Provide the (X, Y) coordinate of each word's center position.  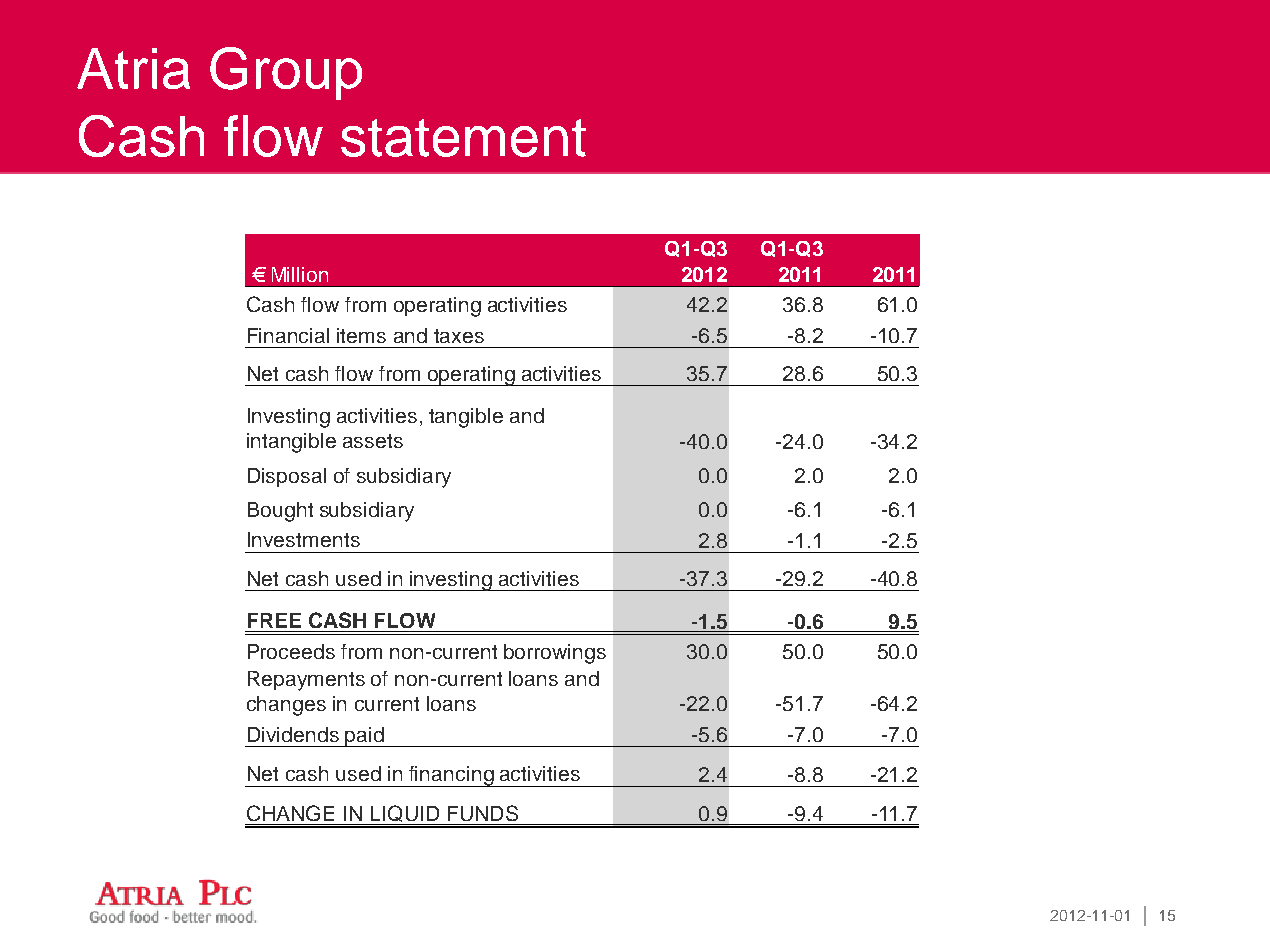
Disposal (287, 477)
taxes (459, 336)
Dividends (293, 734)
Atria (133, 68)
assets (373, 441)
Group (286, 73)
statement (463, 138)
